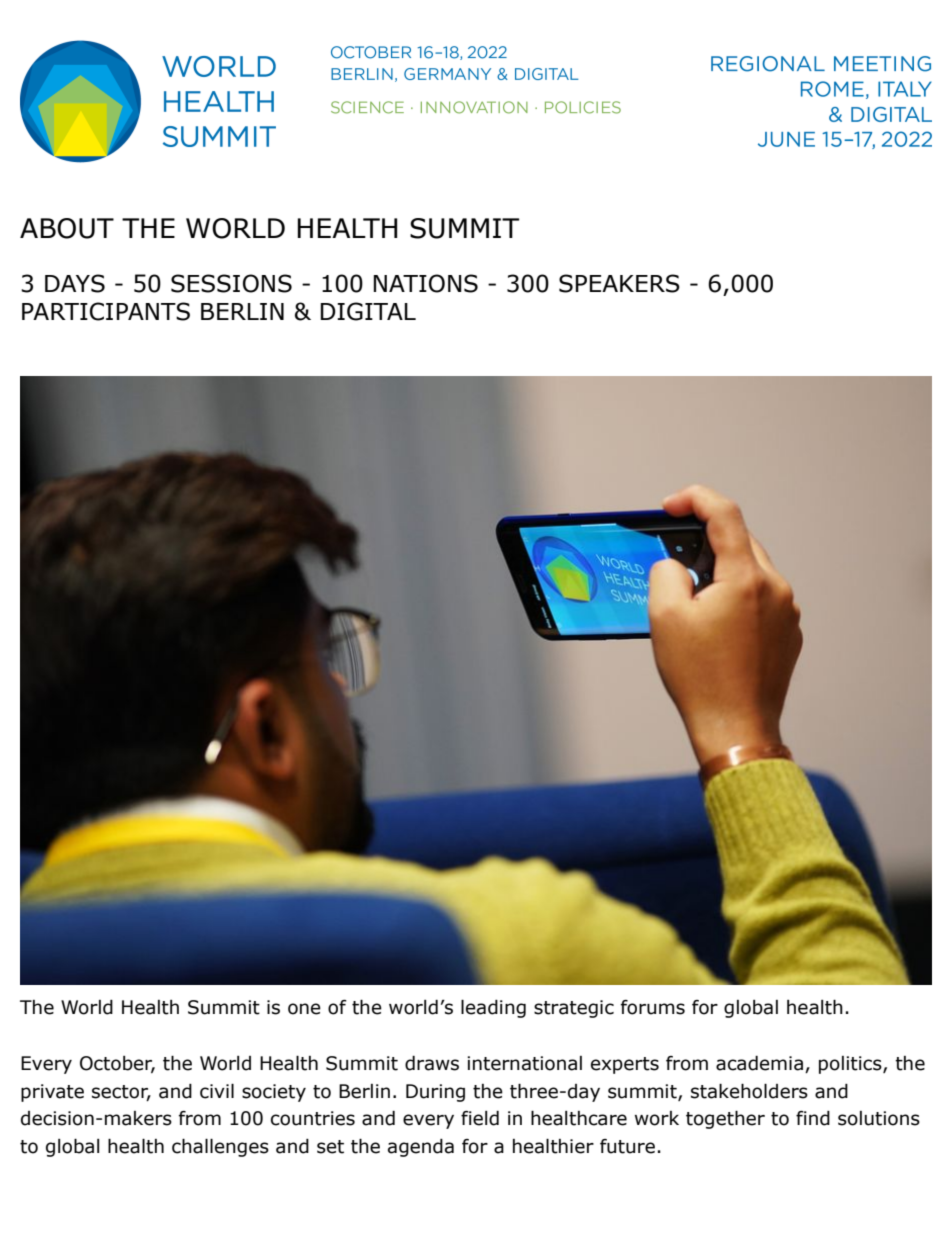 The image size is (952, 1233). I want to click on draws, so click(432, 1063).
